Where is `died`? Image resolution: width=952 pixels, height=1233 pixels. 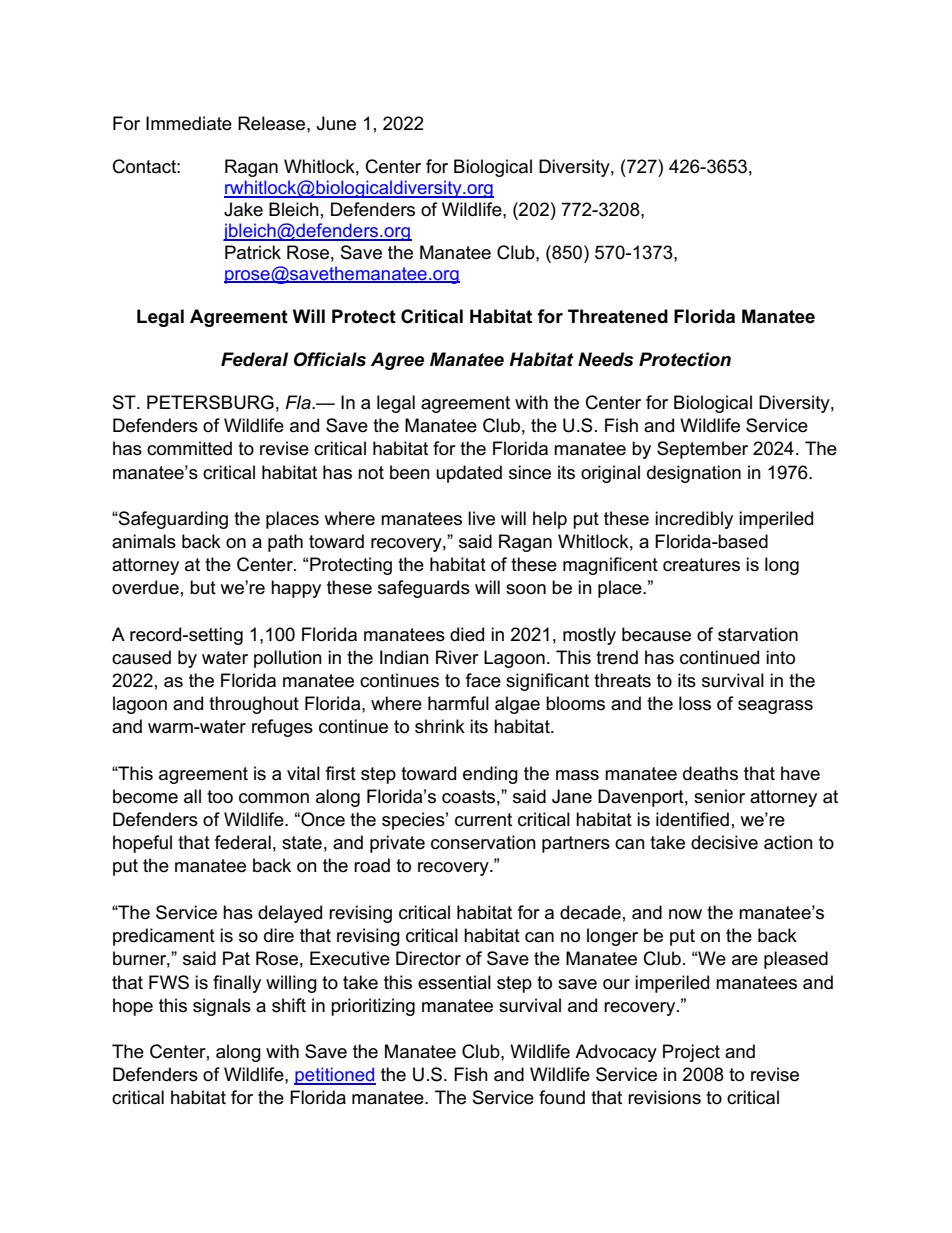 died is located at coordinates (467, 634).
